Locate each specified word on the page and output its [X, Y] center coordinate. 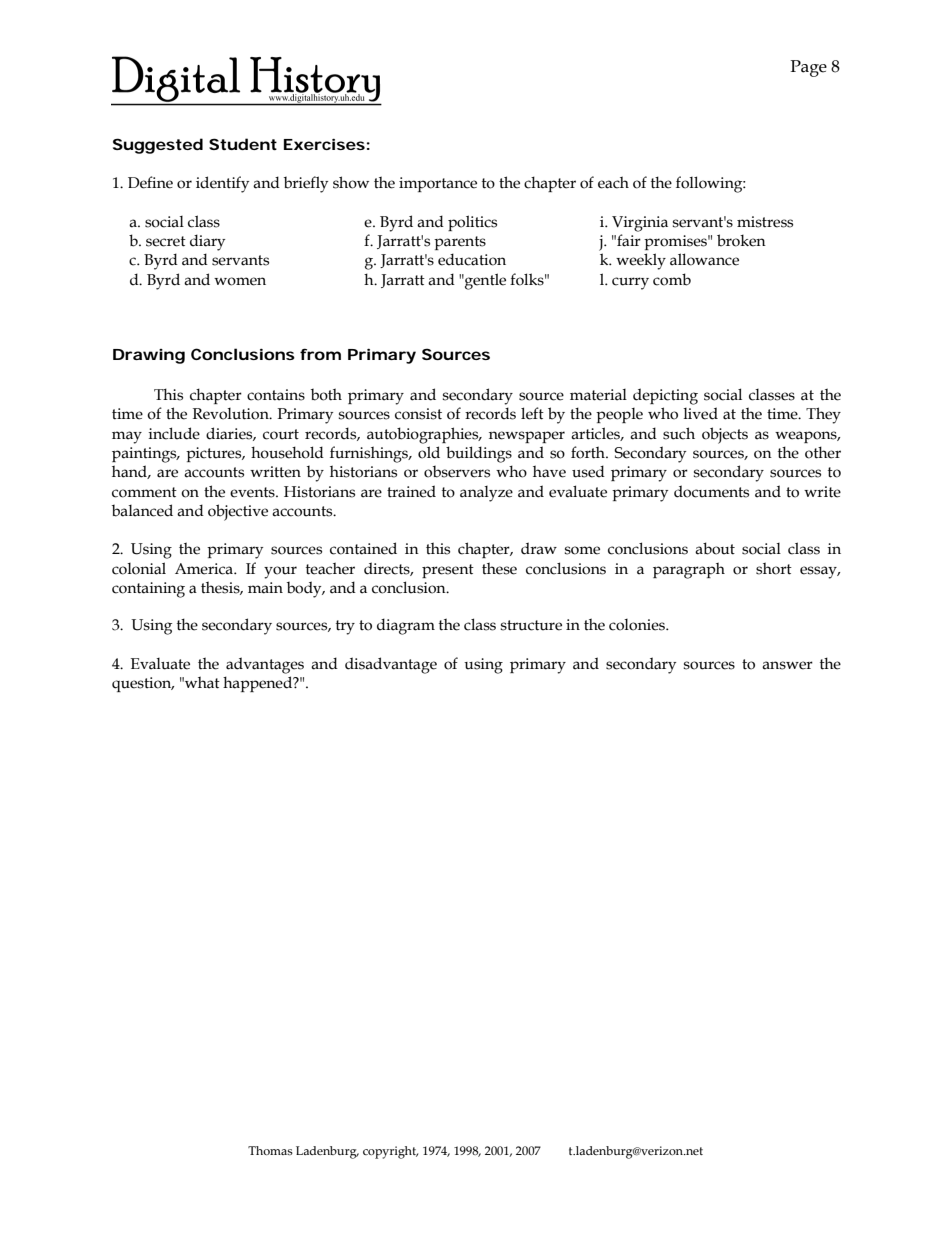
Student [243, 144]
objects [725, 435]
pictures [215, 454]
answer [787, 665]
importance [438, 184]
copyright [390, 1152]
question [143, 684]
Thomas [270, 1150]
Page [808, 68]
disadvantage [391, 665]
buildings [479, 454]
